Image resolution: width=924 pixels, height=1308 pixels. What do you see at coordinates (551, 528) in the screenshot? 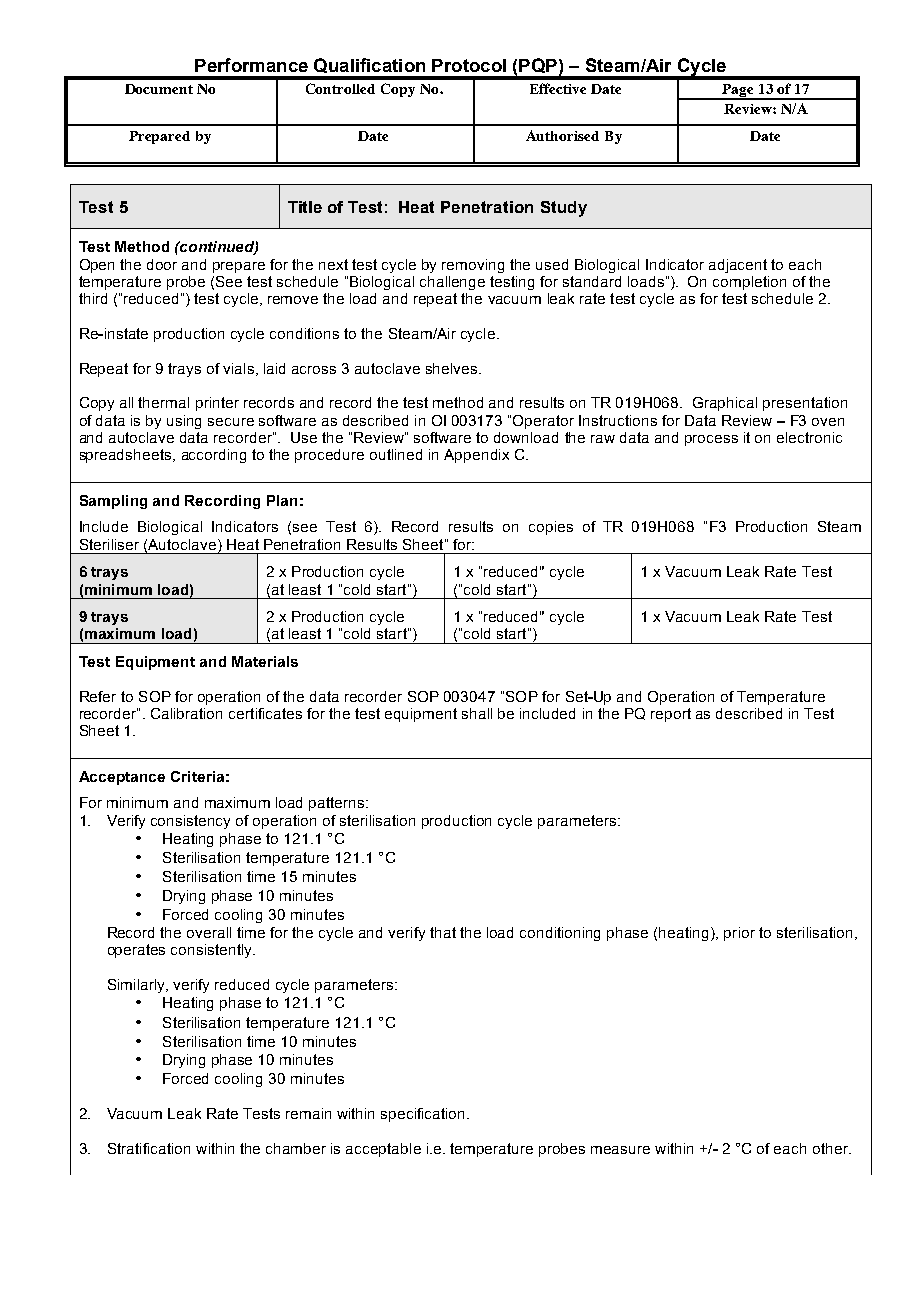
I see `copies` at bounding box center [551, 528].
